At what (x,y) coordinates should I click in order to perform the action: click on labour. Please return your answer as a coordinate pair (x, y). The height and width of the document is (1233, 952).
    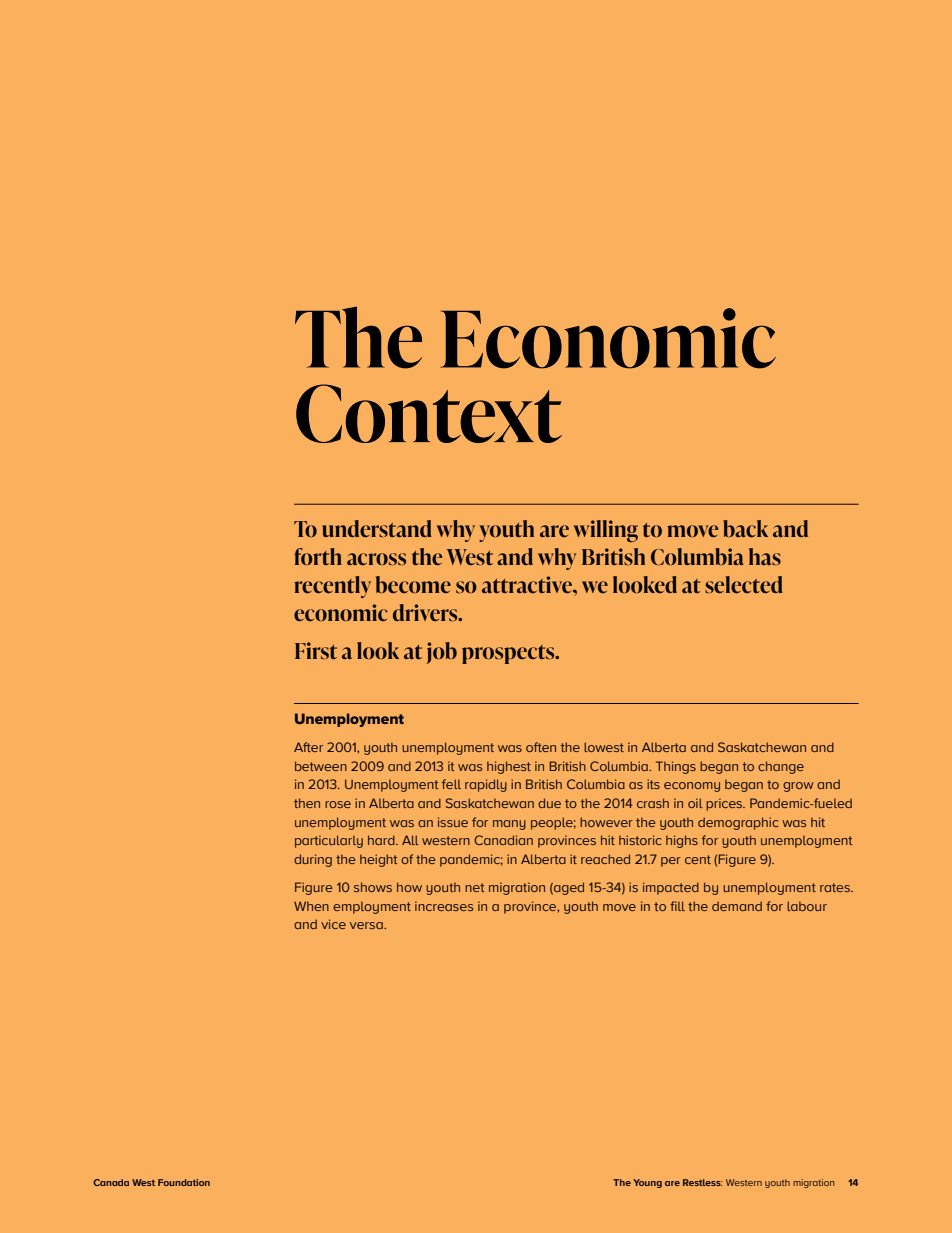
    Looking at the image, I should click on (807, 906).
